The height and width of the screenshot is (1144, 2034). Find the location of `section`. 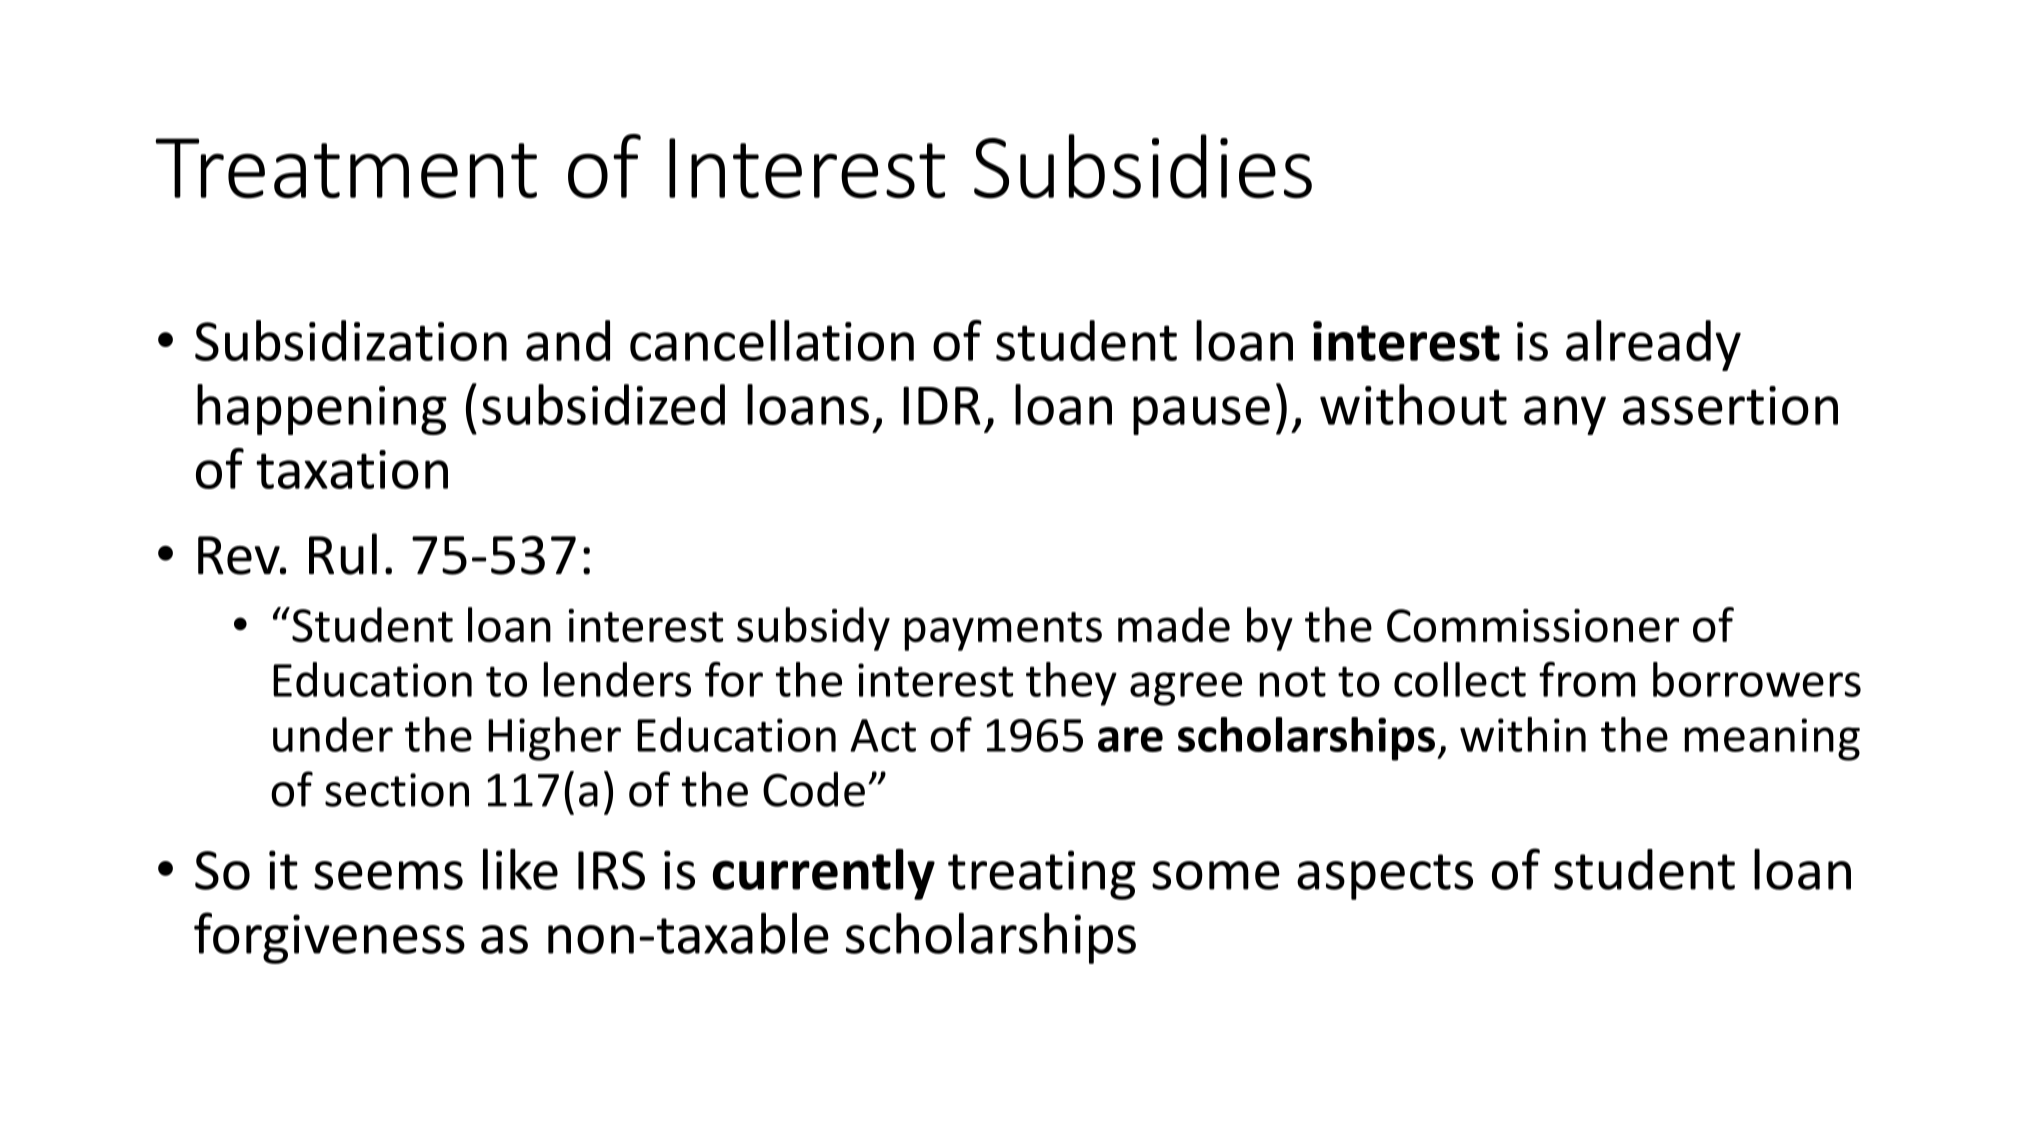

section is located at coordinates (397, 790).
